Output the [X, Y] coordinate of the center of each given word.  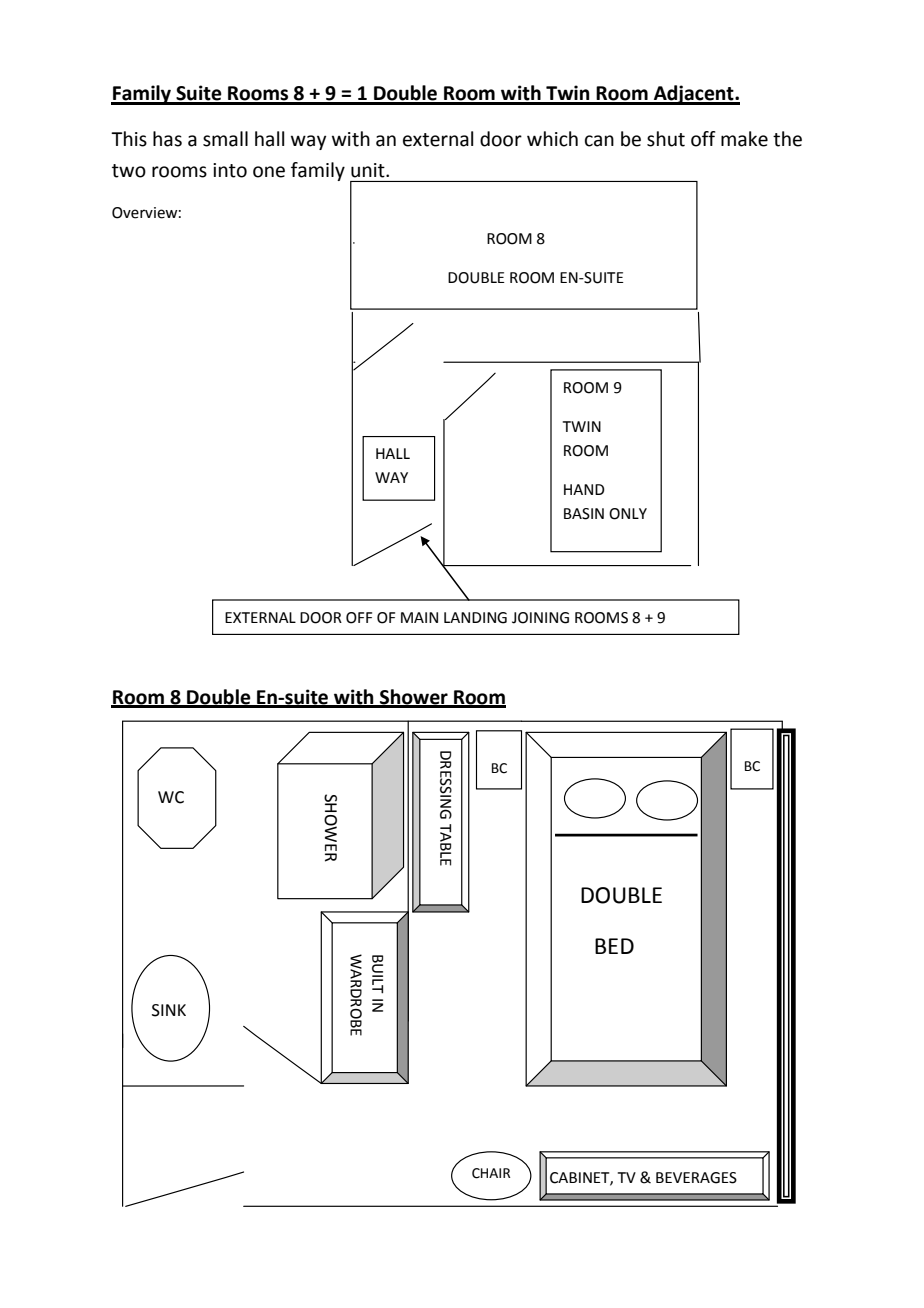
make [744, 139]
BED [614, 946]
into [230, 170]
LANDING [475, 618]
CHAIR [491, 1173]
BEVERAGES [696, 1178]
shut [666, 139]
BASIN [584, 514]
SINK [169, 1010]
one [269, 172]
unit [369, 170]
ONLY [628, 514]
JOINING [540, 618]
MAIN [419, 617]
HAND [584, 489]
